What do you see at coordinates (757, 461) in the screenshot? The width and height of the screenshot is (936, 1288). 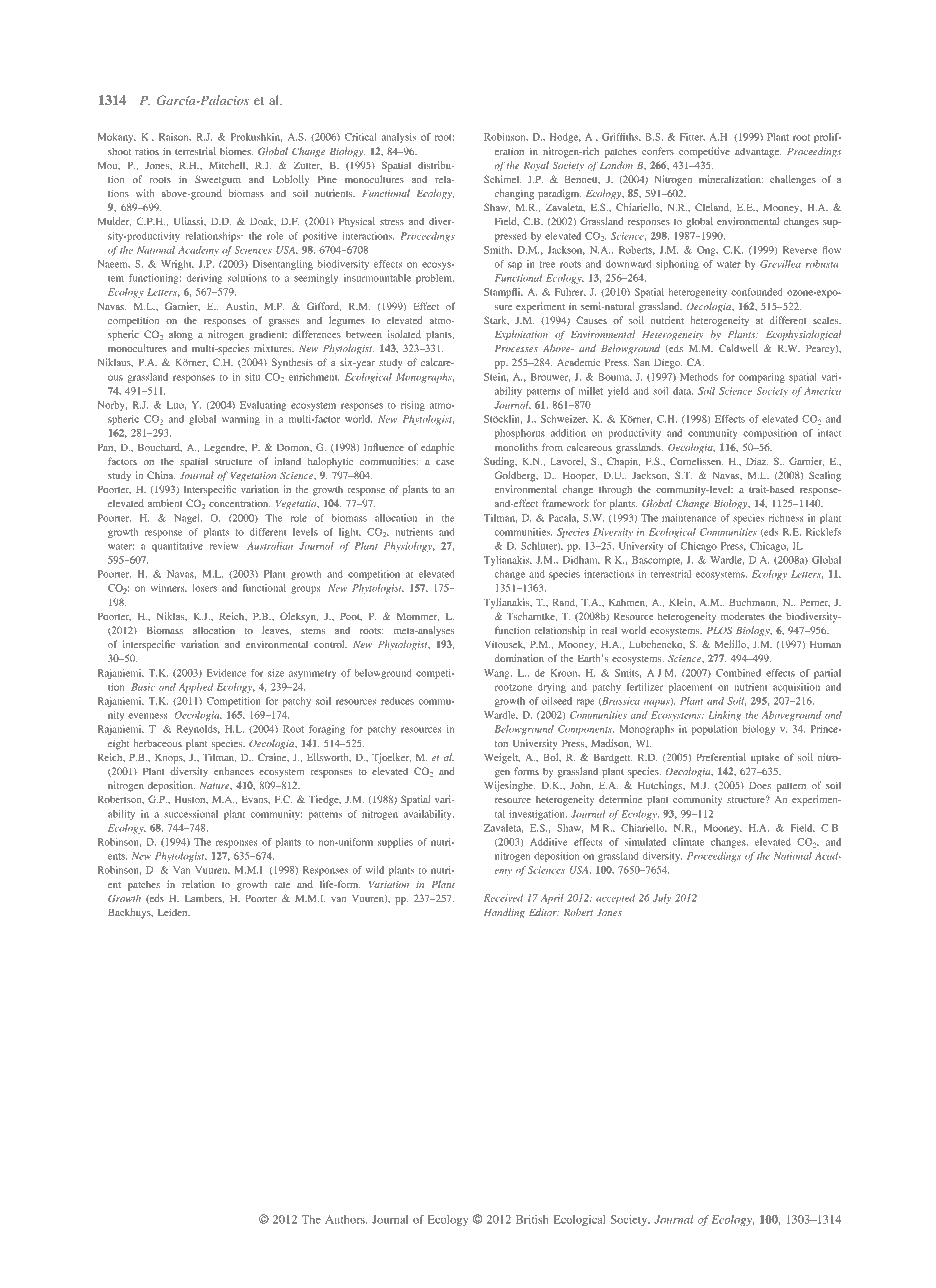 I see `Diaz` at bounding box center [757, 461].
